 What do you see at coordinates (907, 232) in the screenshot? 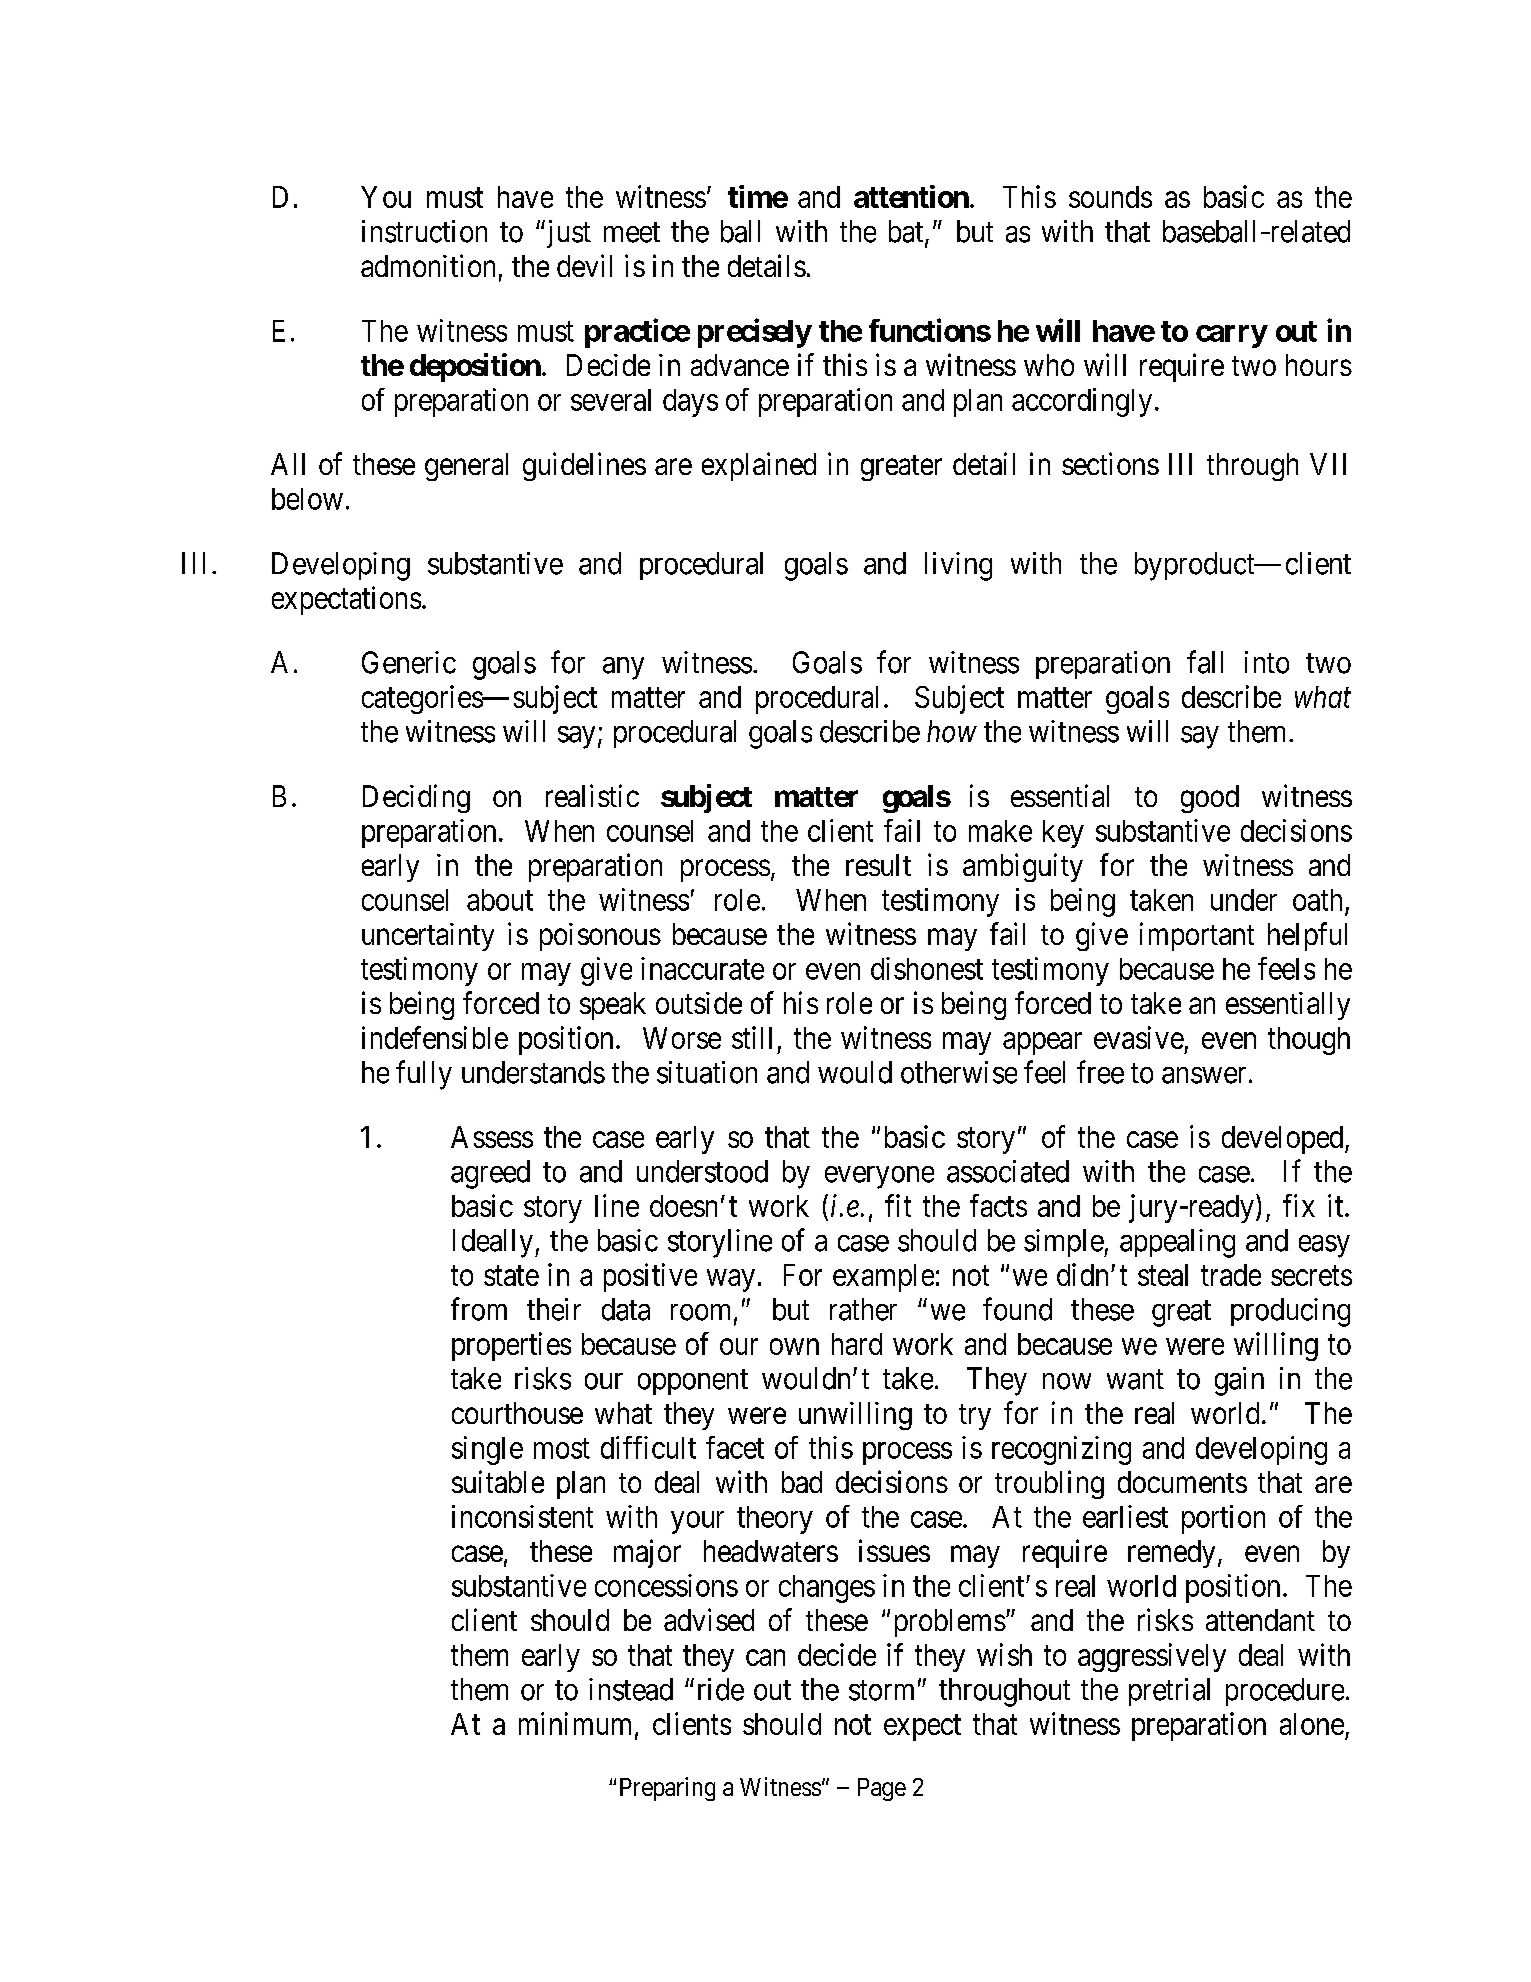
I see `bat` at bounding box center [907, 232].
